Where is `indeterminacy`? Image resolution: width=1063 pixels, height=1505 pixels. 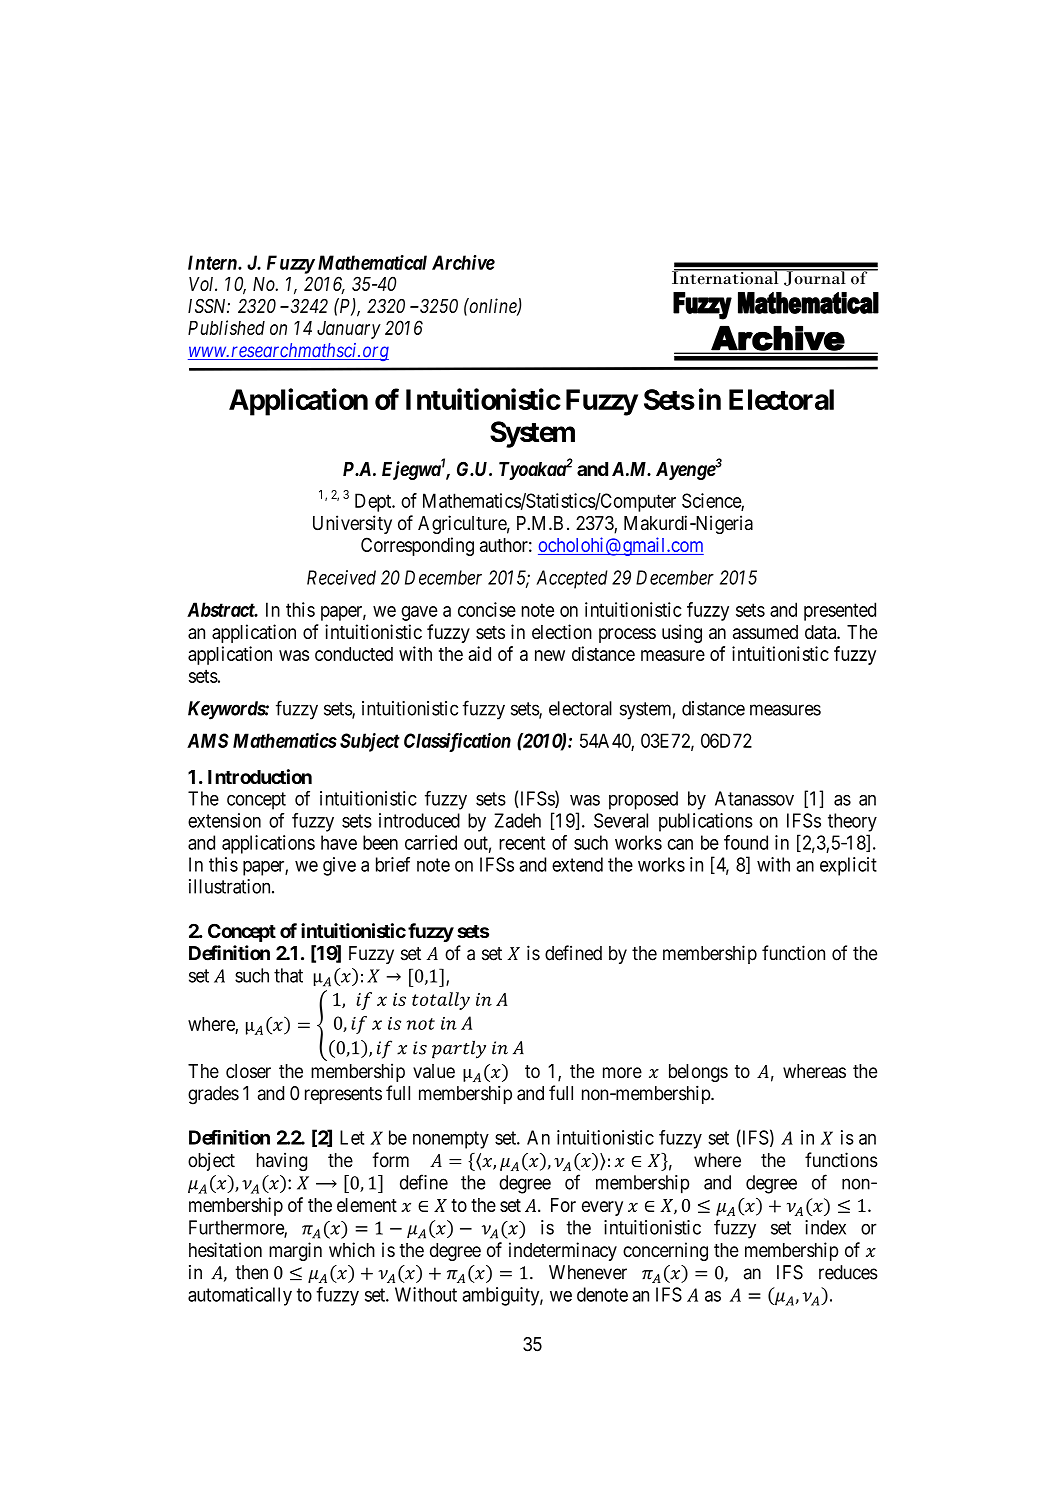 indeterminacy is located at coordinates (563, 1251).
